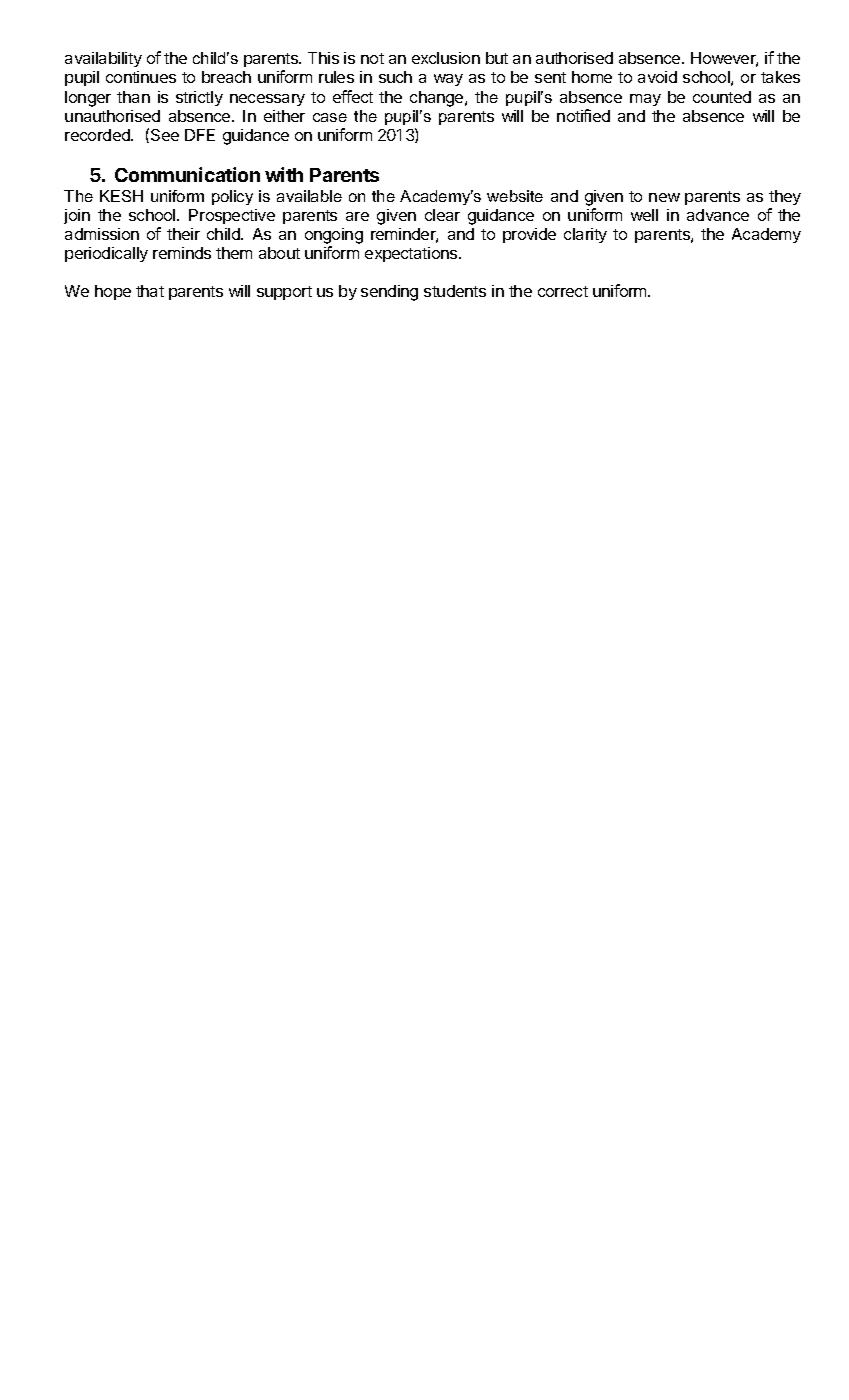 Image resolution: width=849 pixels, height=1400 pixels. I want to click on case, so click(330, 117).
